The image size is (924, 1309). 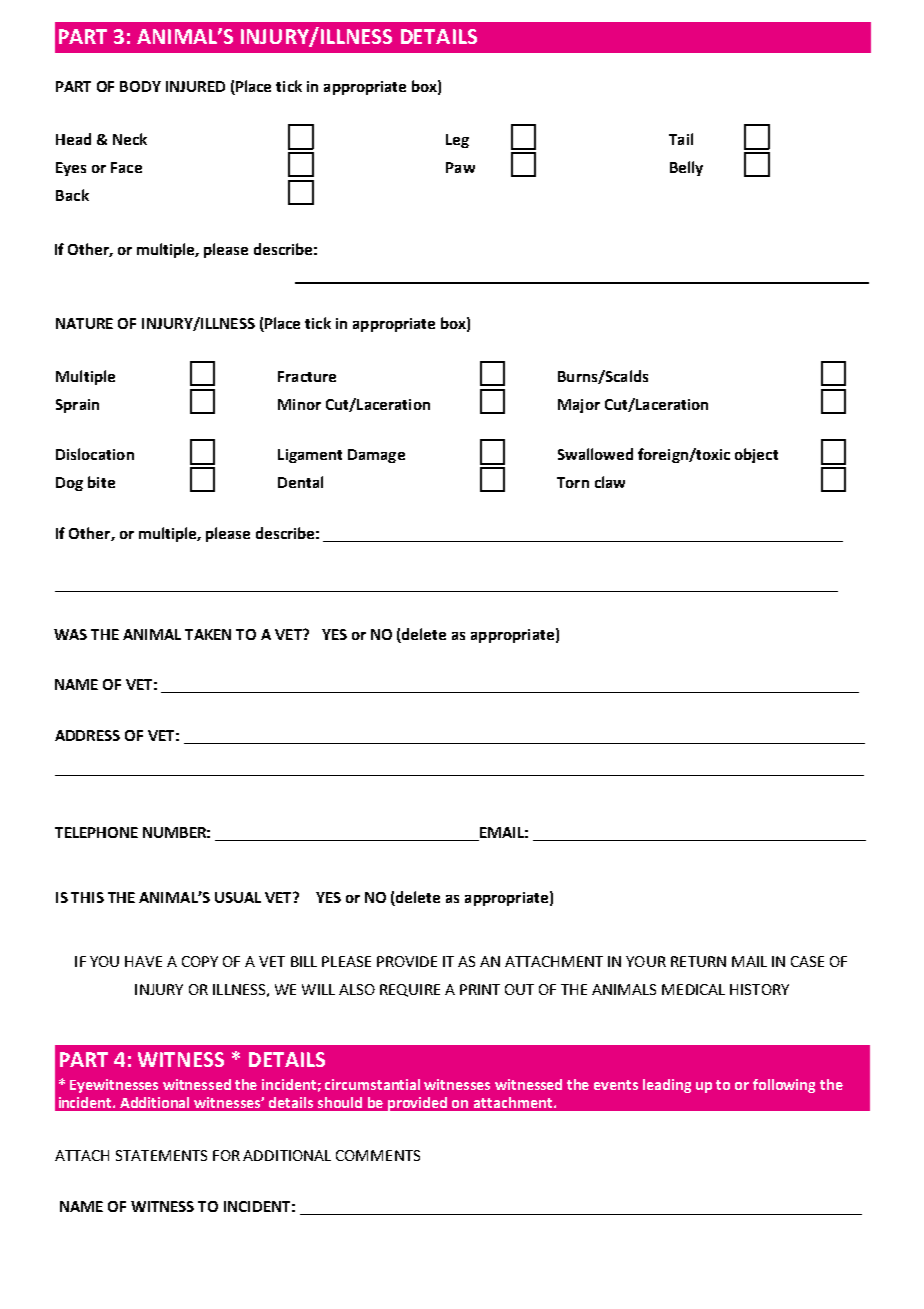 What do you see at coordinates (208, 634) in the screenshot?
I see `TAKEN` at bounding box center [208, 634].
